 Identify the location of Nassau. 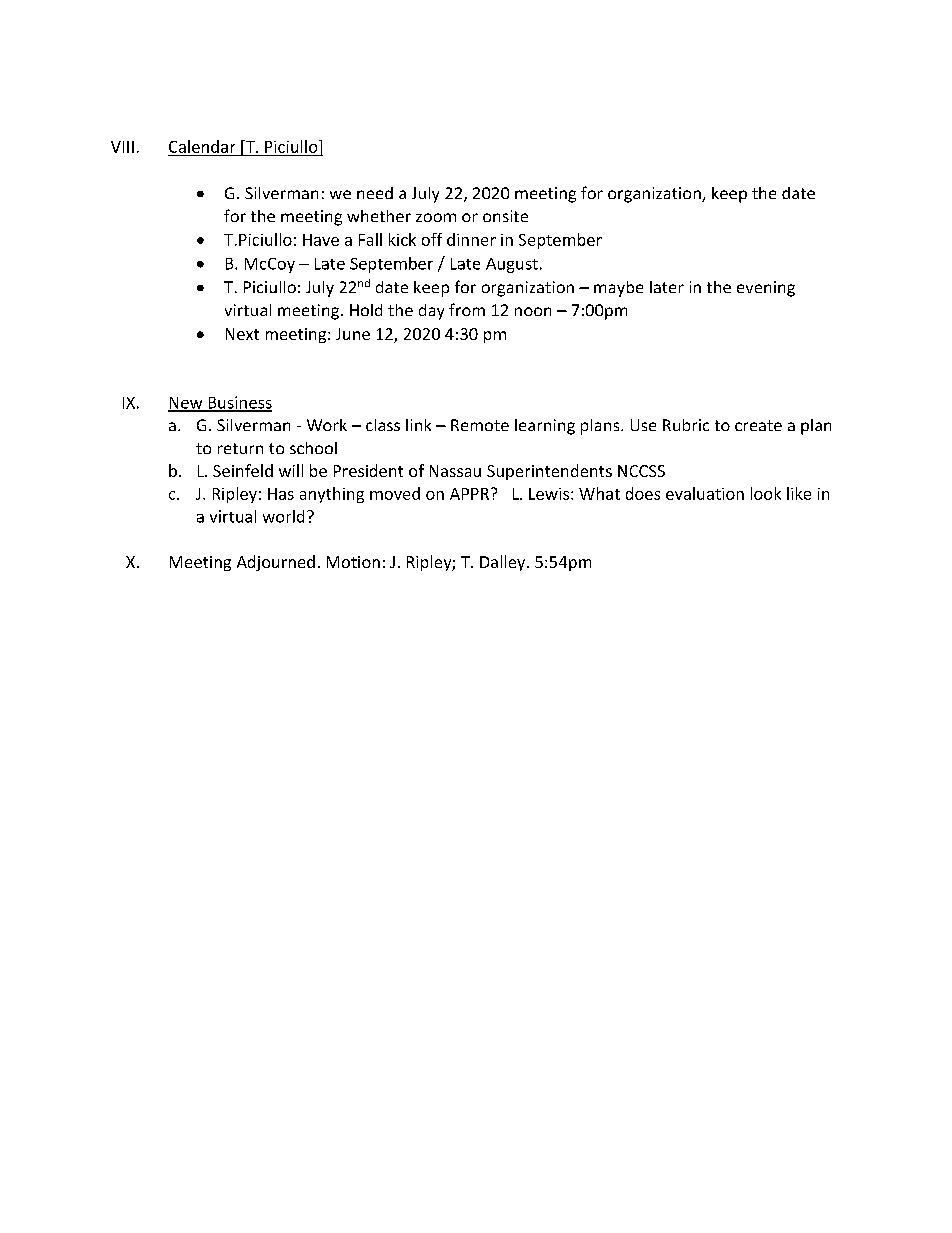
(455, 471).
